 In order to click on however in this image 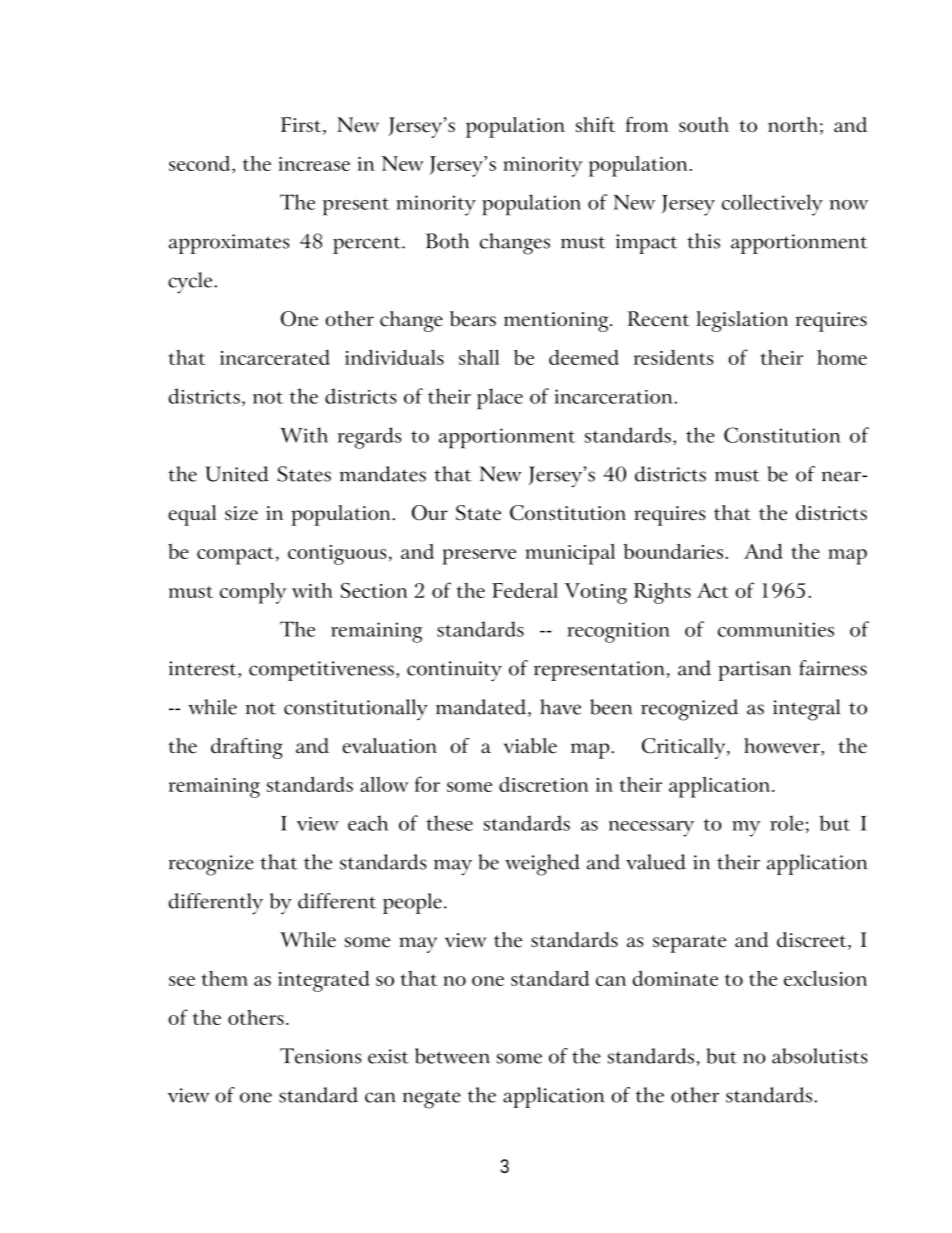, I will do `click(783, 747)`.
